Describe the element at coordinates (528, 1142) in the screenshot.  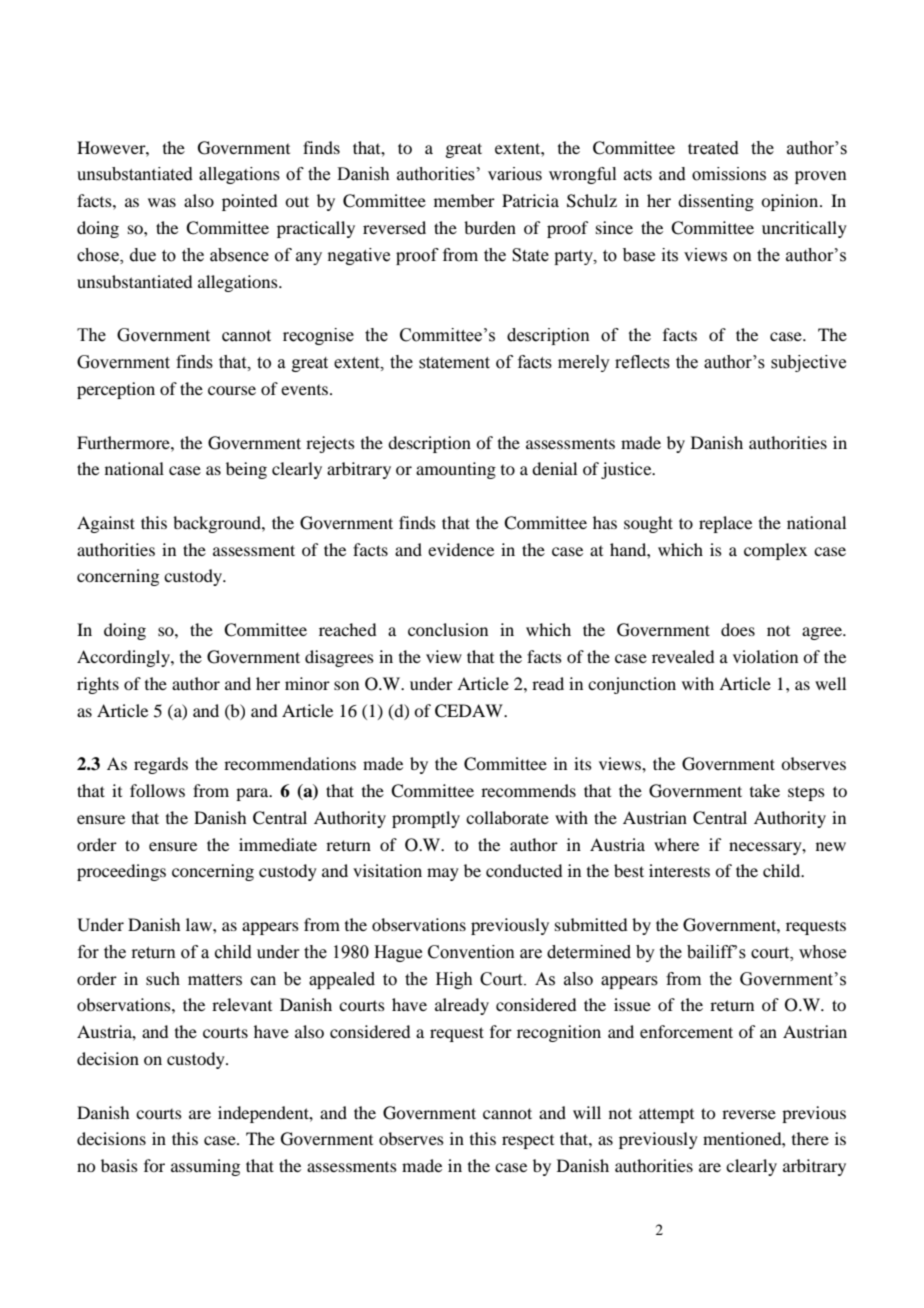
I see `respect` at that location.
